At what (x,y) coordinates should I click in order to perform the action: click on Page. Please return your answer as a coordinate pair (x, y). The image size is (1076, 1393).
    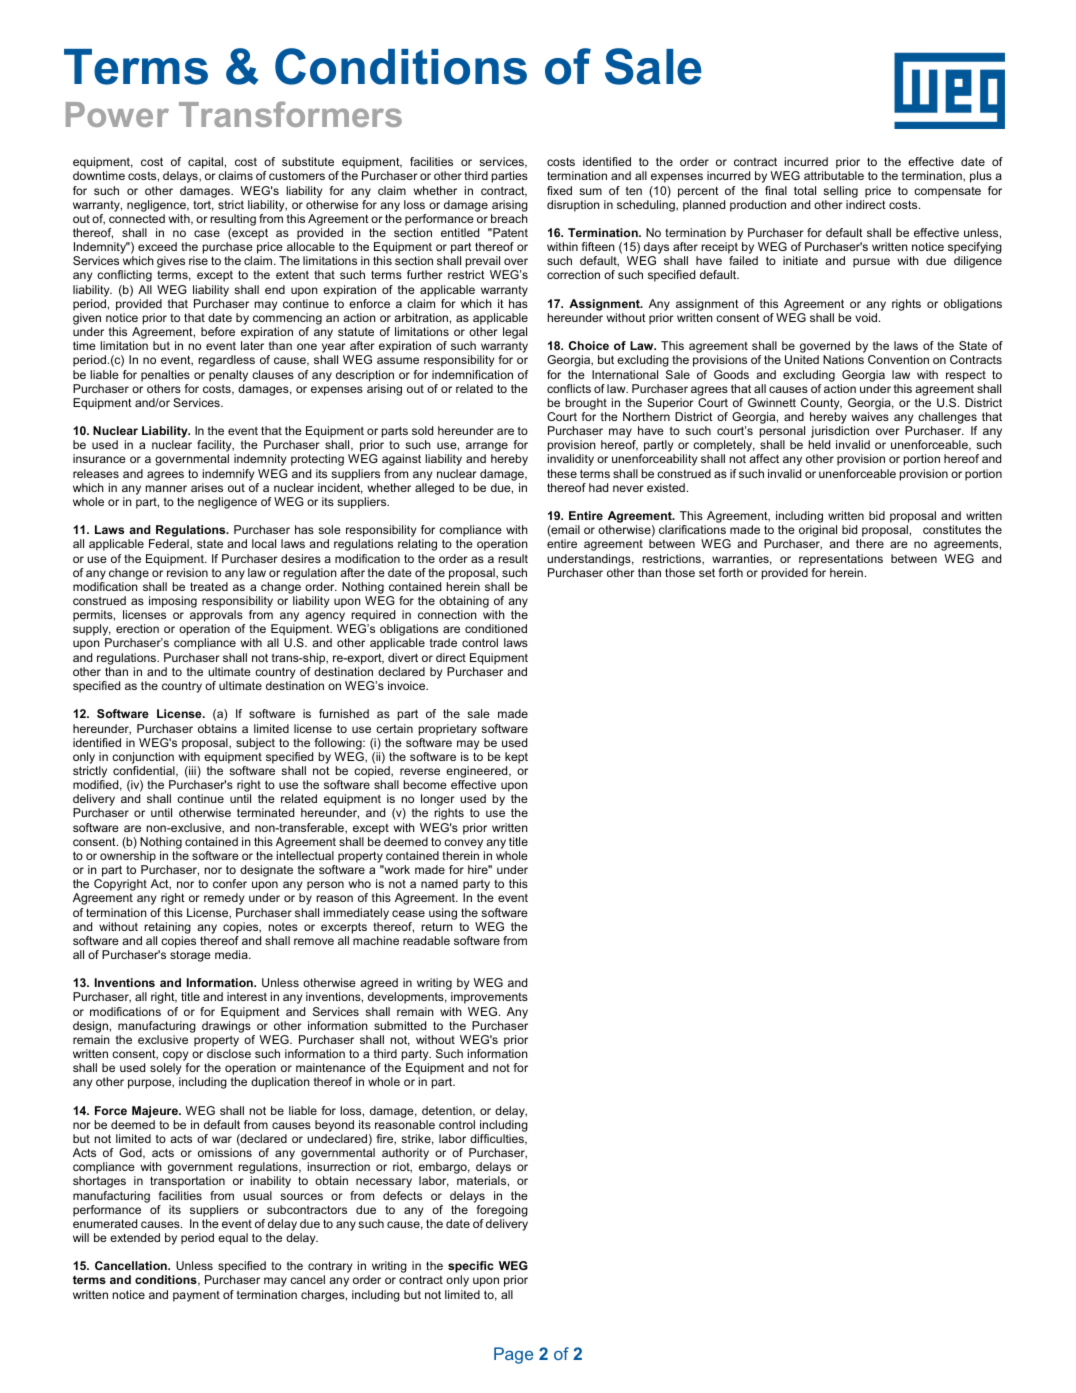
    Looking at the image, I should click on (513, 1355).
